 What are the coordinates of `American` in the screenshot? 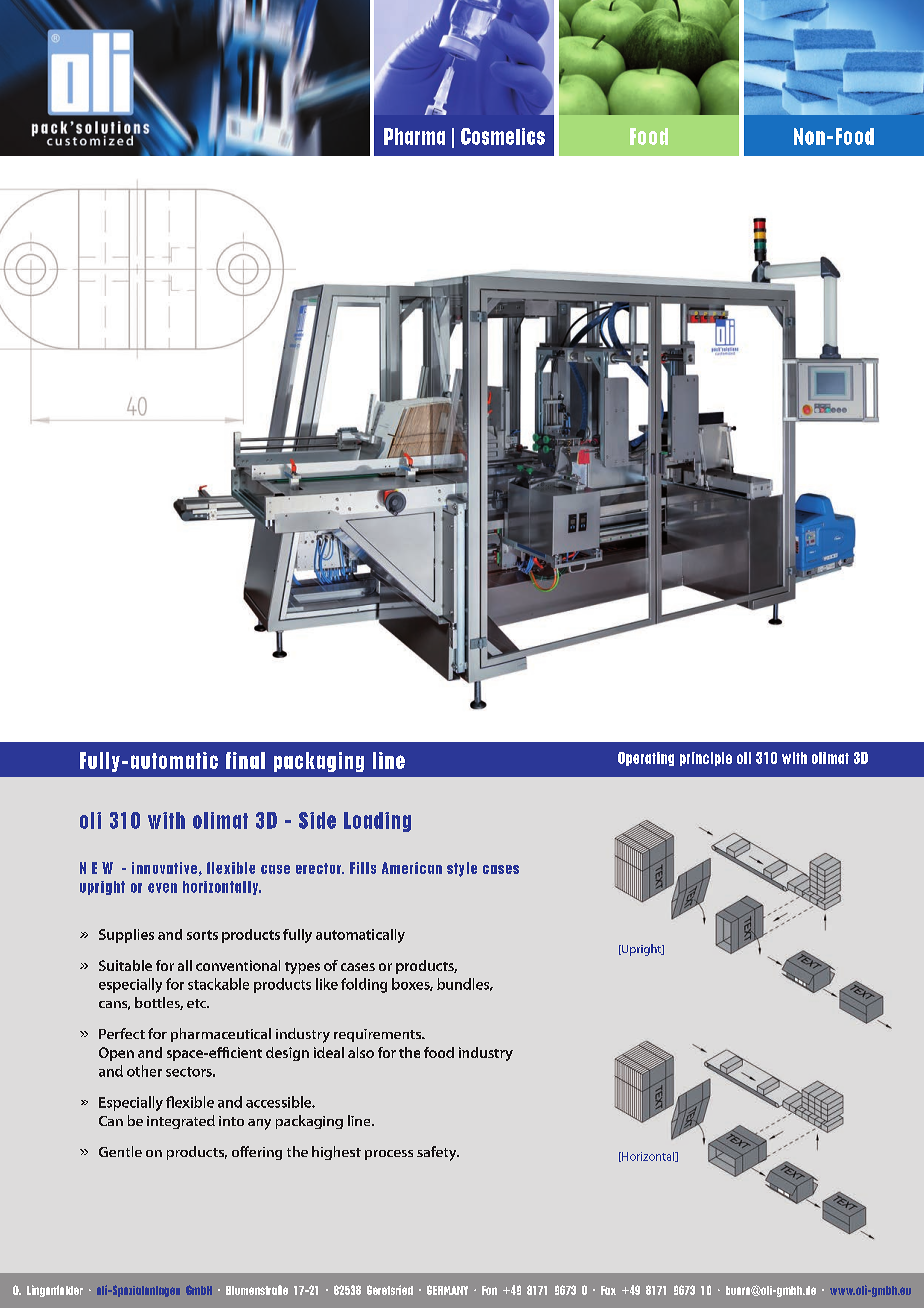 It's located at (412, 868).
